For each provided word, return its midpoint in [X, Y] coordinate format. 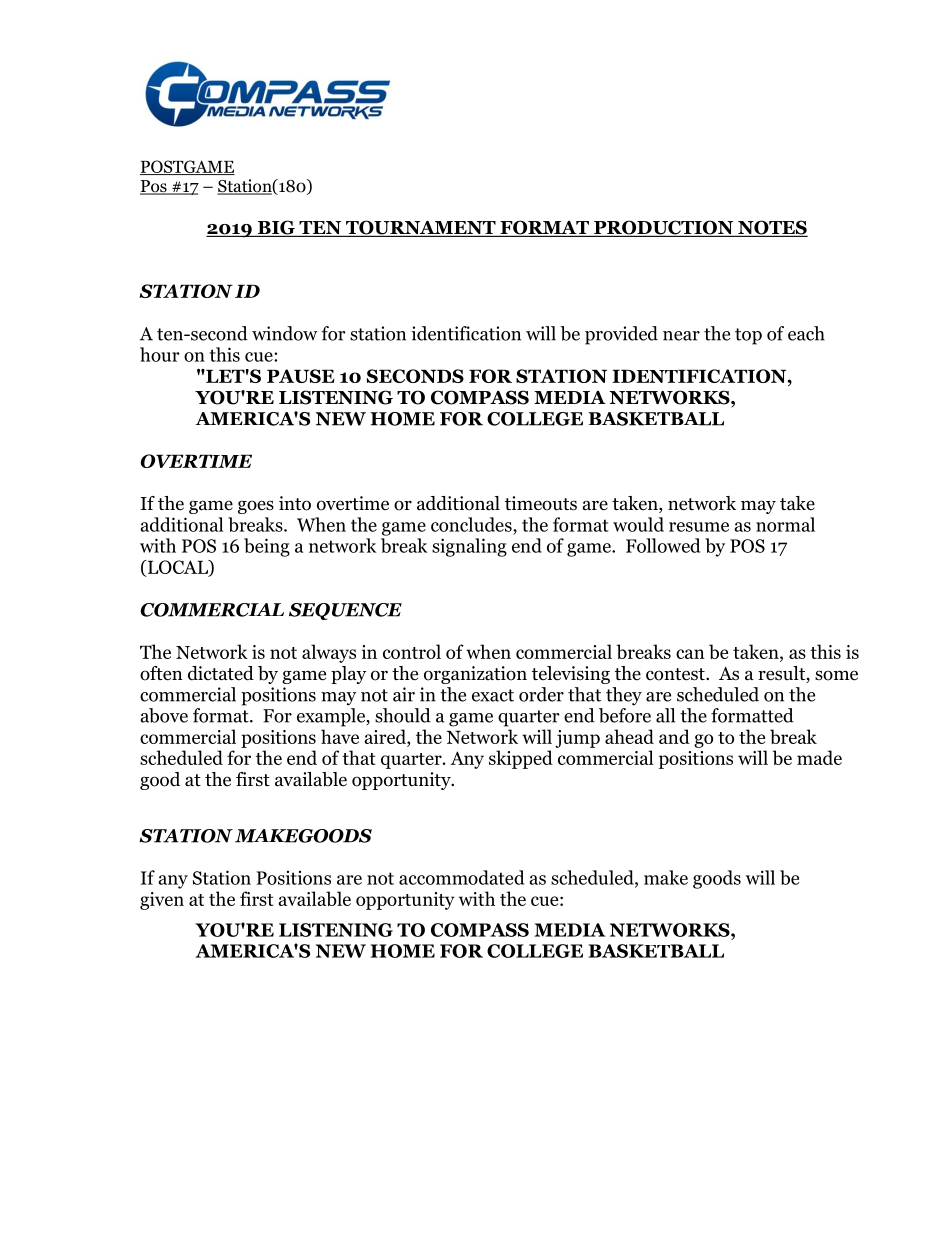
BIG [276, 228]
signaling [469, 547]
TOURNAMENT [421, 228]
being [267, 547]
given [162, 901]
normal [785, 524]
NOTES [772, 228]
